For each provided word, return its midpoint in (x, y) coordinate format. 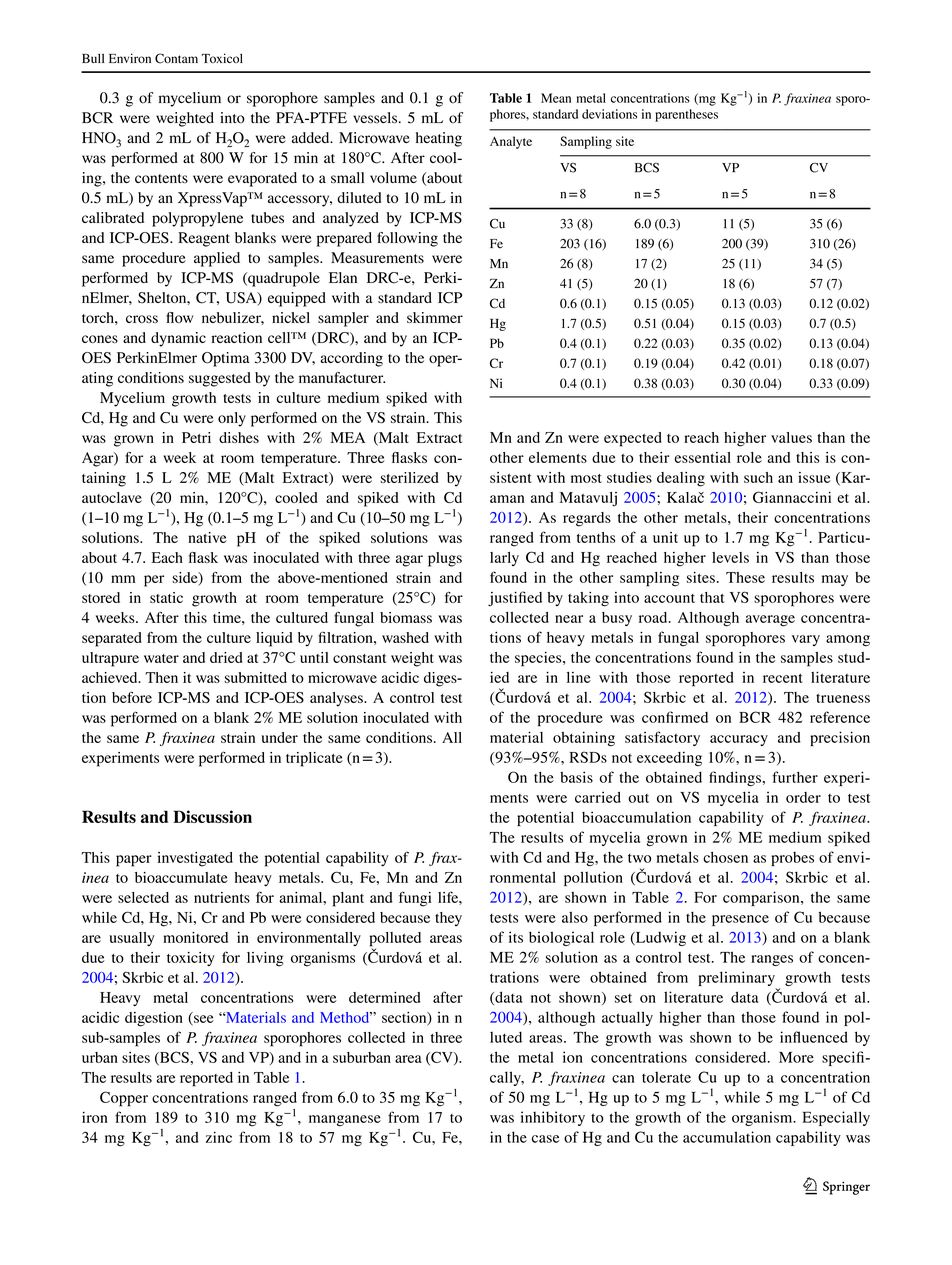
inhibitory (553, 1118)
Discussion (212, 816)
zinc (219, 1137)
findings (736, 778)
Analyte (511, 142)
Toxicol (222, 58)
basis (576, 777)
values (791, 437)
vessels (376, 118)
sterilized (409, 477)
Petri (196, 437)
